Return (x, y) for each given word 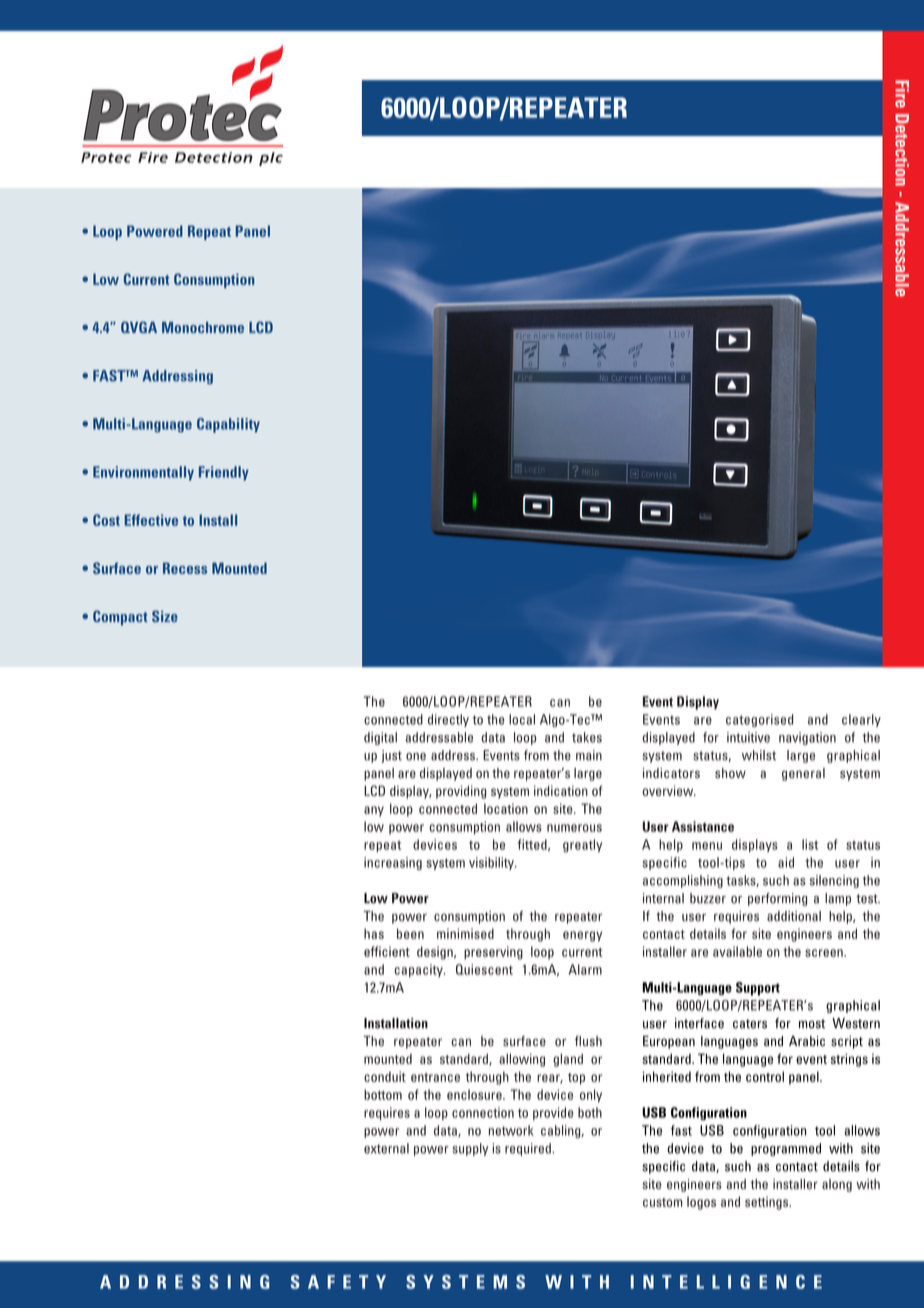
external (386, 1148)
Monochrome (203, 327)
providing (461, 792)
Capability (228, 425)
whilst (759, 755)
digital (380, 738)
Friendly (224, 473)
